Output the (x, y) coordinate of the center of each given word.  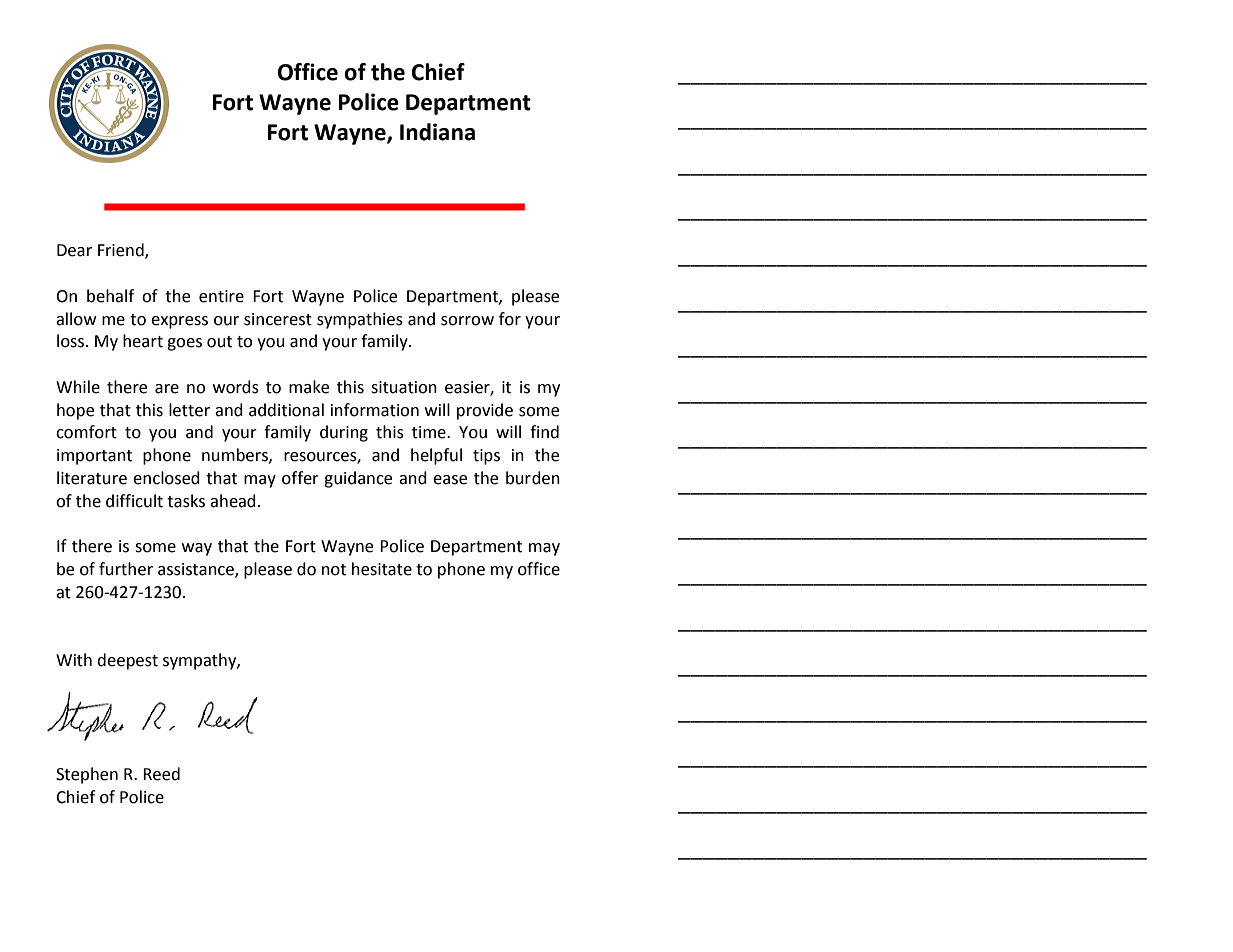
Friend (122, 251)
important (94, 457)
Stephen (87, 775)
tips (486, 457)
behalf (110, 296)
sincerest (278, 319)
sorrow (467, 321)
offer (300, 478)
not (334, 570)
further (126, 569)
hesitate (382, 569)
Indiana (437, 132)
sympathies (360, 320)
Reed (161, 774)
